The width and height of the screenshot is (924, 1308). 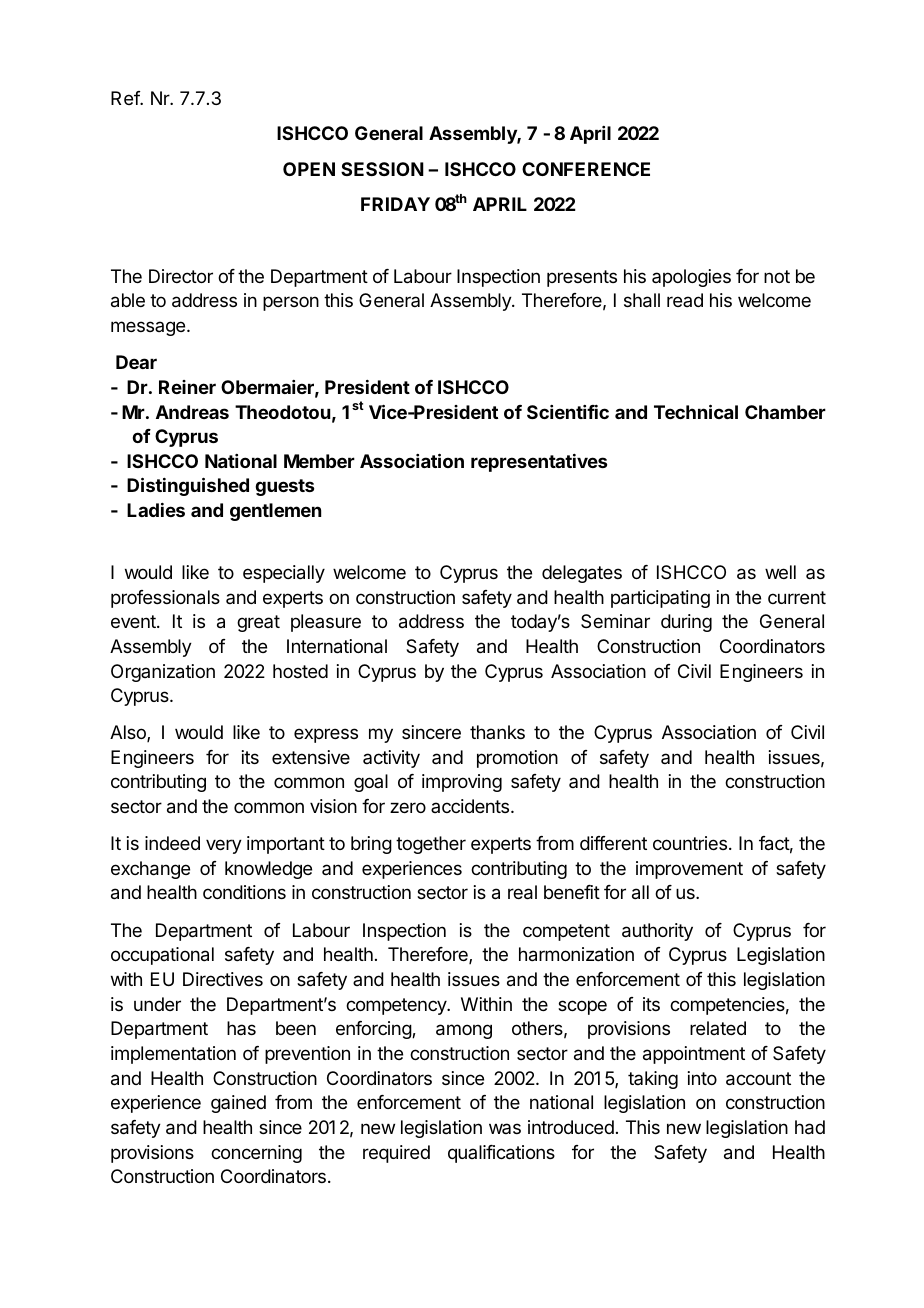 I want to click on Andreas, so click(x=192, y=412).
